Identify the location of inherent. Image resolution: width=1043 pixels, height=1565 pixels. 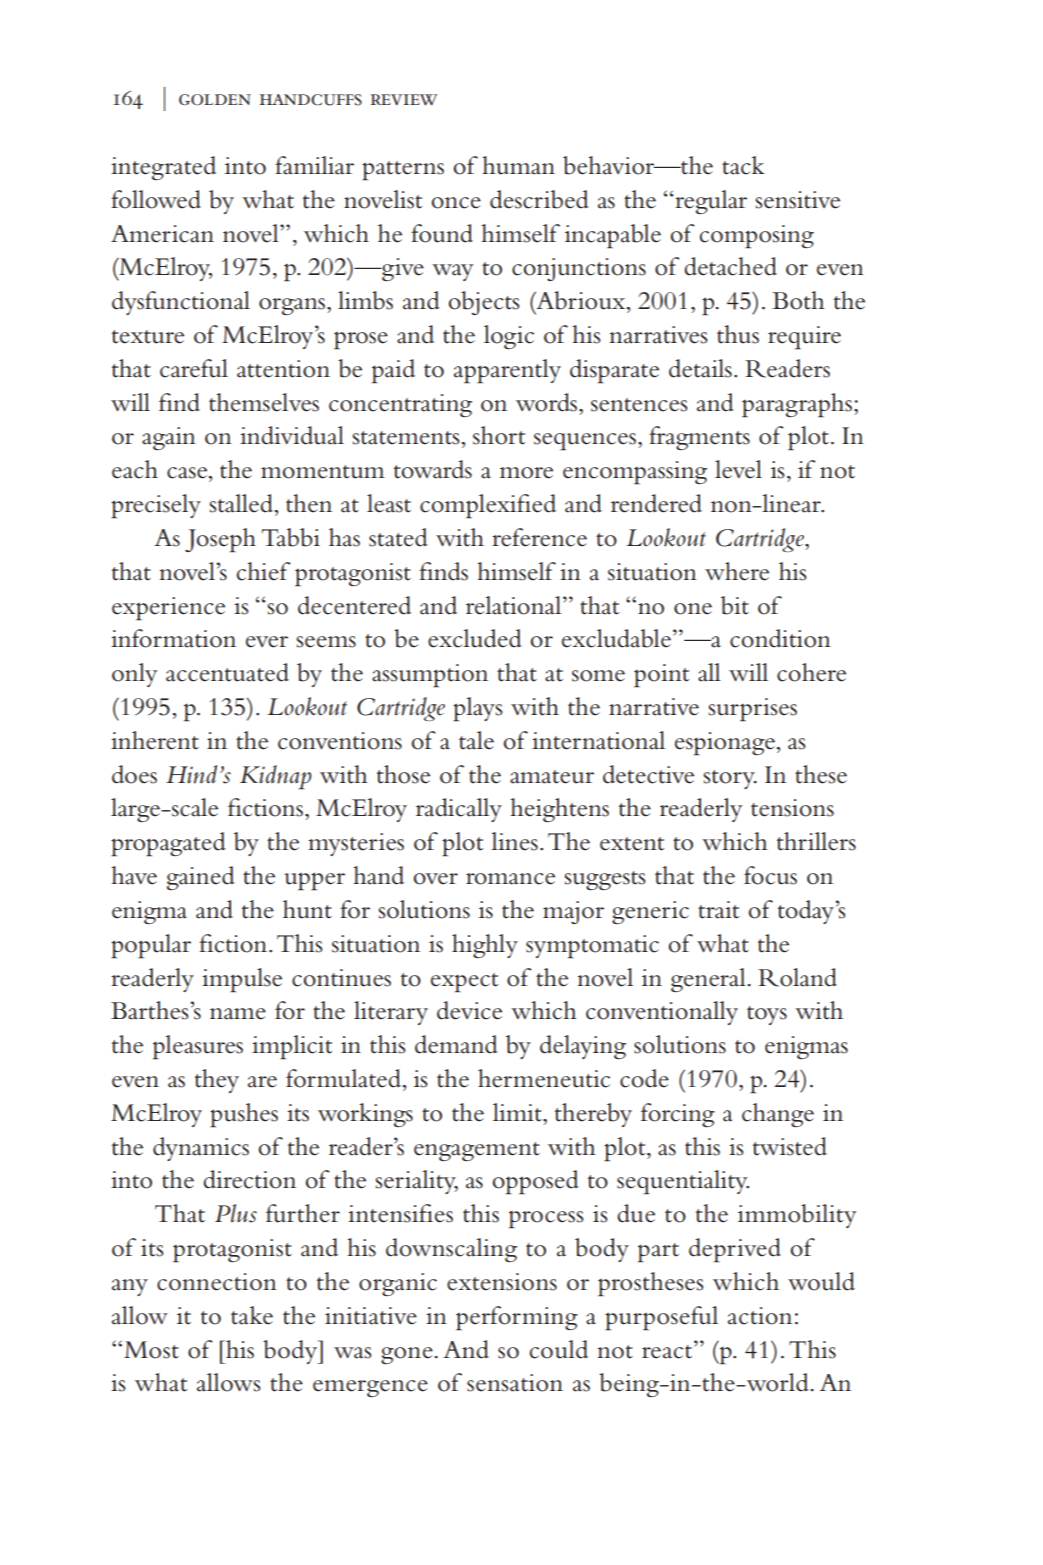
(155, 740).
